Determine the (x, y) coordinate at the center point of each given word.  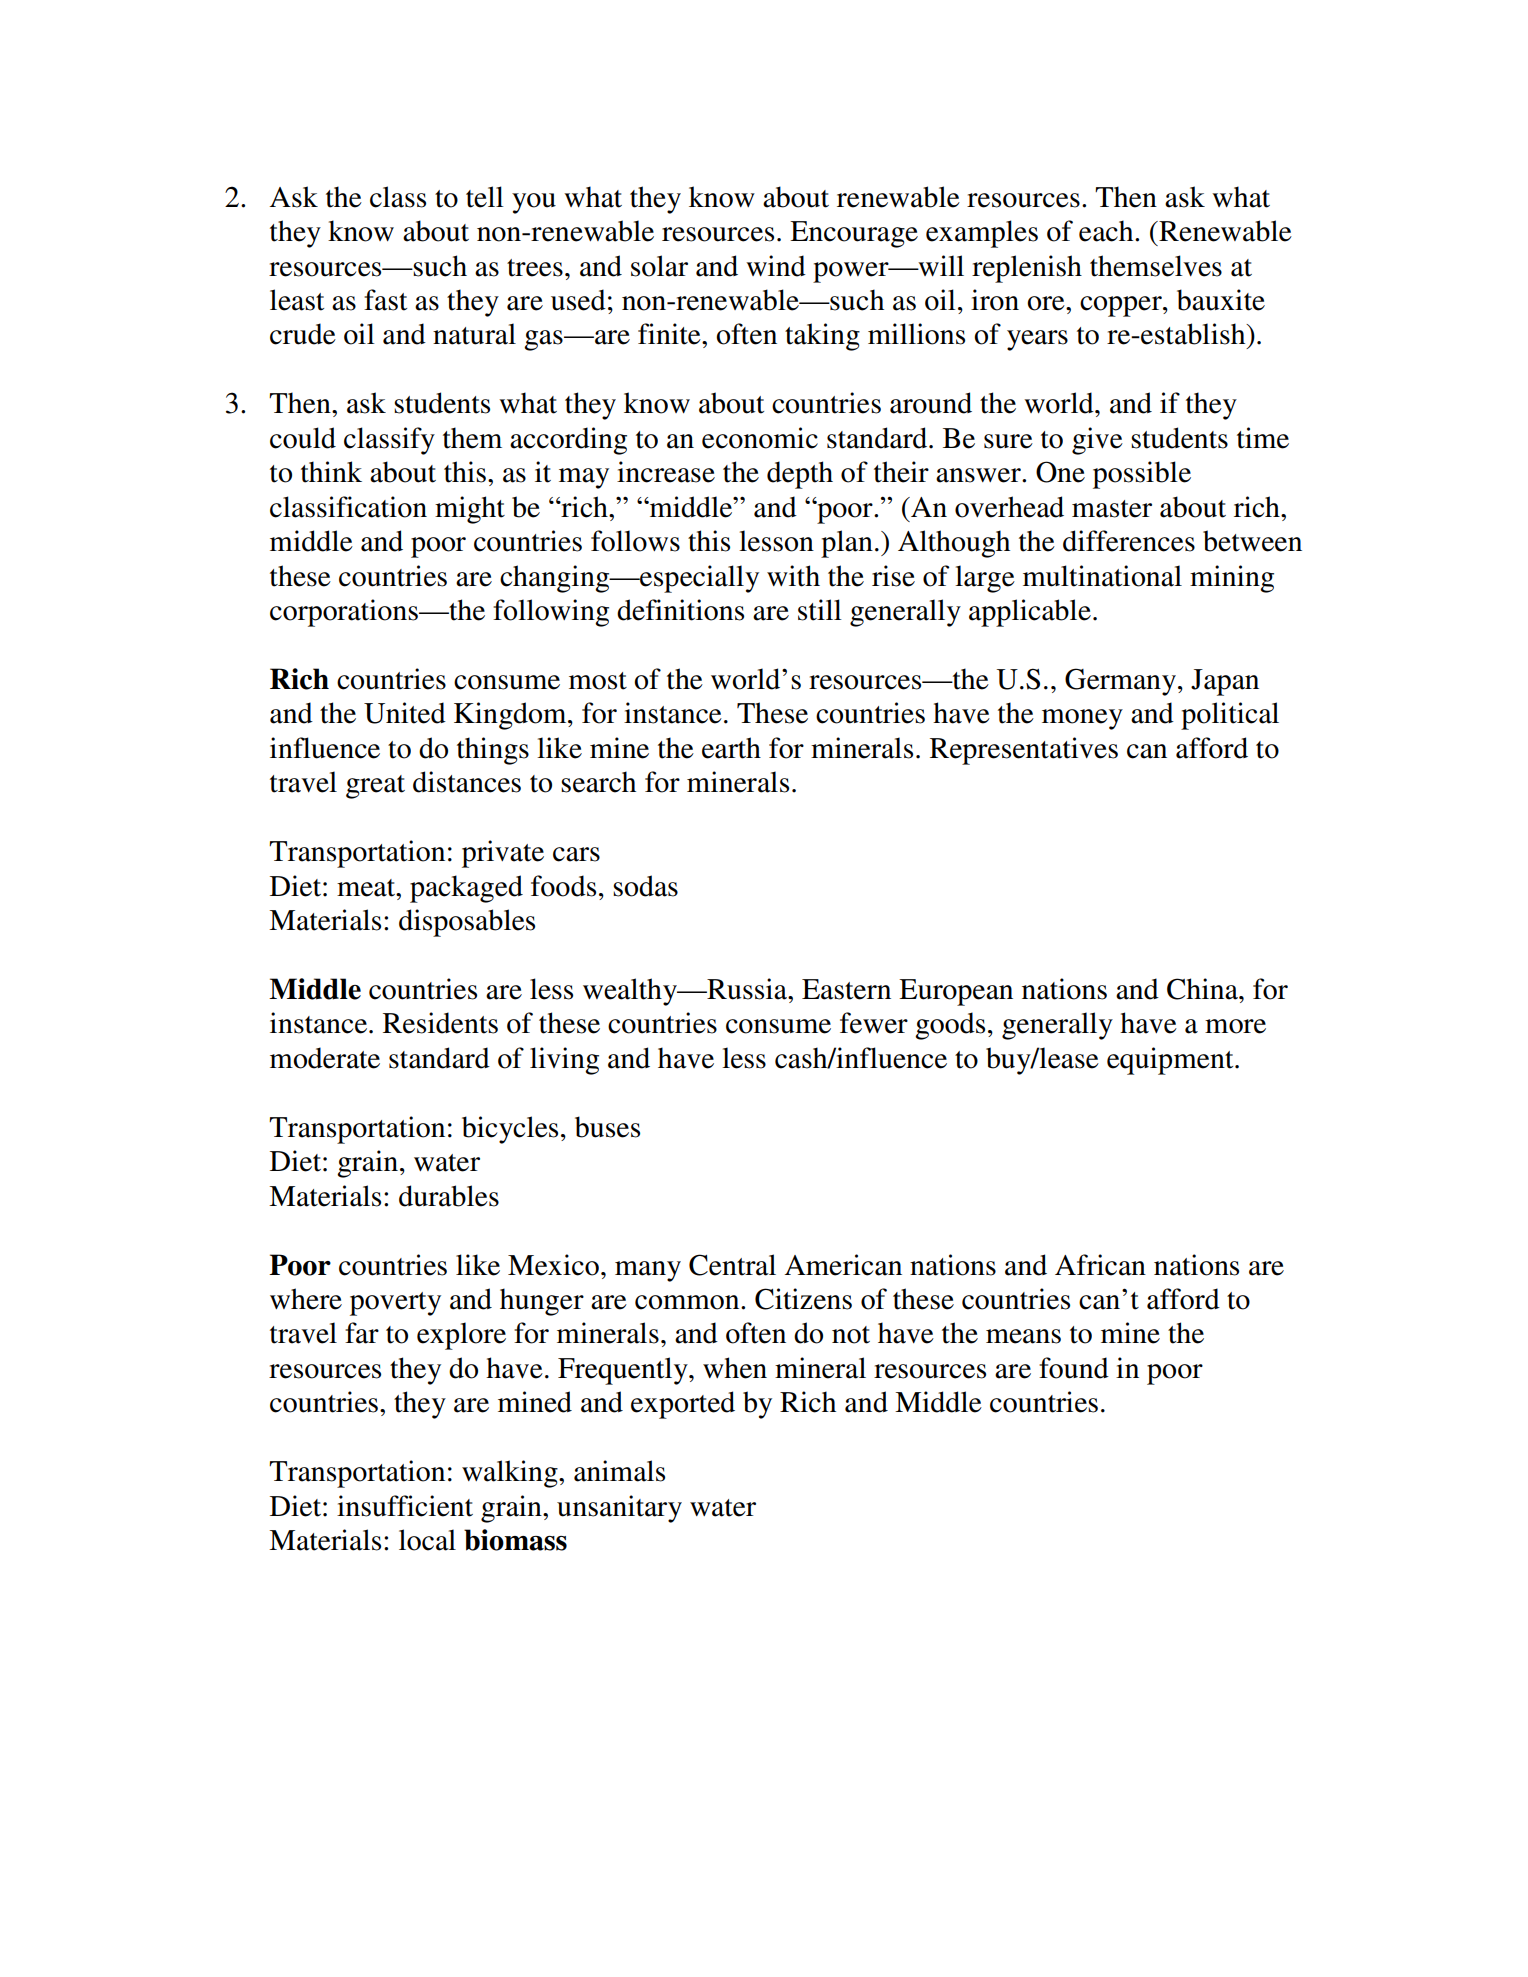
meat (367, 888)
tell (485, 197)
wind (776, 266)
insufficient (405, 1506)
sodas (645, 886)
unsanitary (619, 1509)
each (1107, 231)
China (1203, 989)
